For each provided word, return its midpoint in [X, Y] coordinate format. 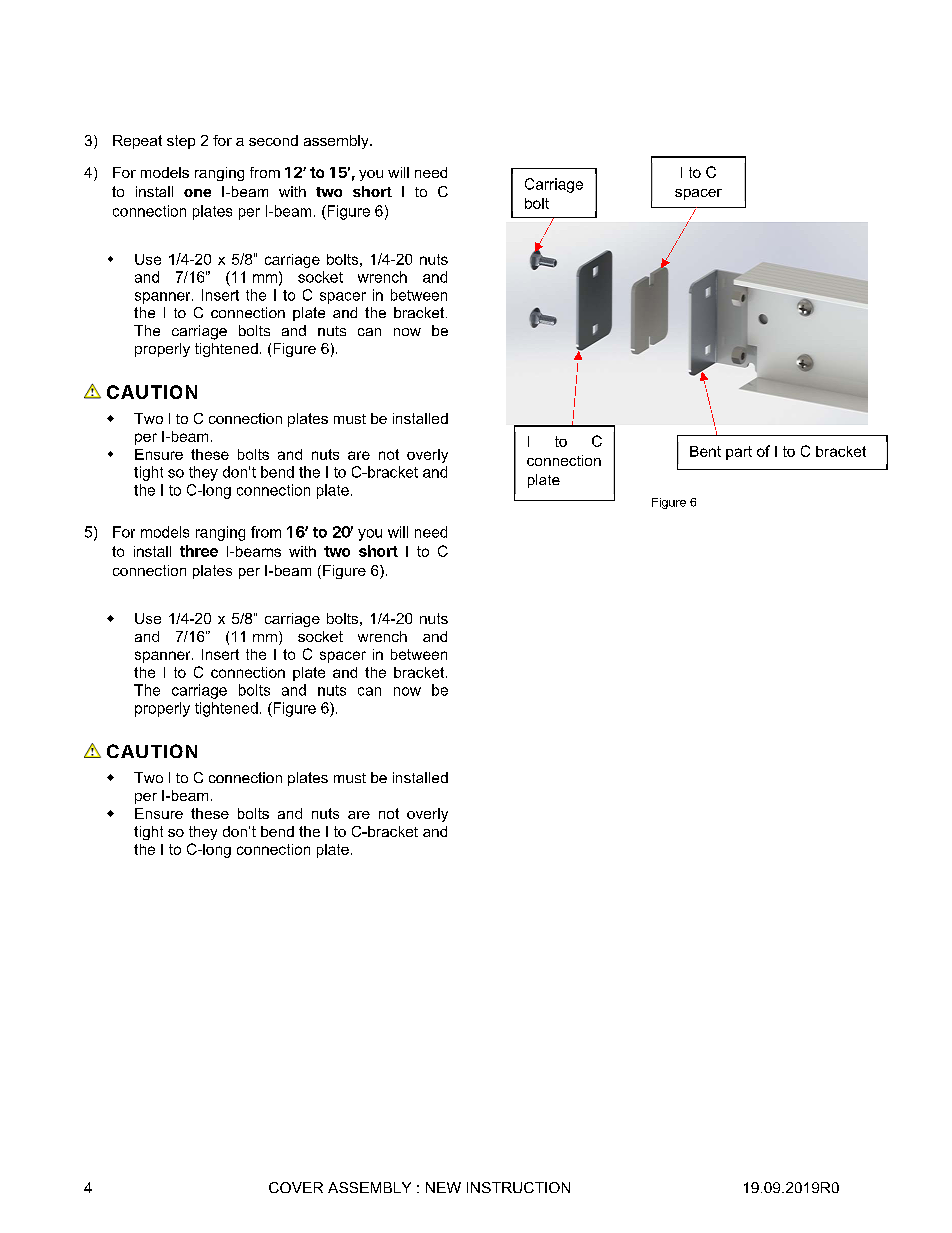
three [199, 551]
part [739, 453]
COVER [296, 1187]
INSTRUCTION [518, 1187]
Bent [705, 451]
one [197, 193]
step [181, 142]
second [273, 140]
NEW [443, 1187]
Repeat [137, 142]
